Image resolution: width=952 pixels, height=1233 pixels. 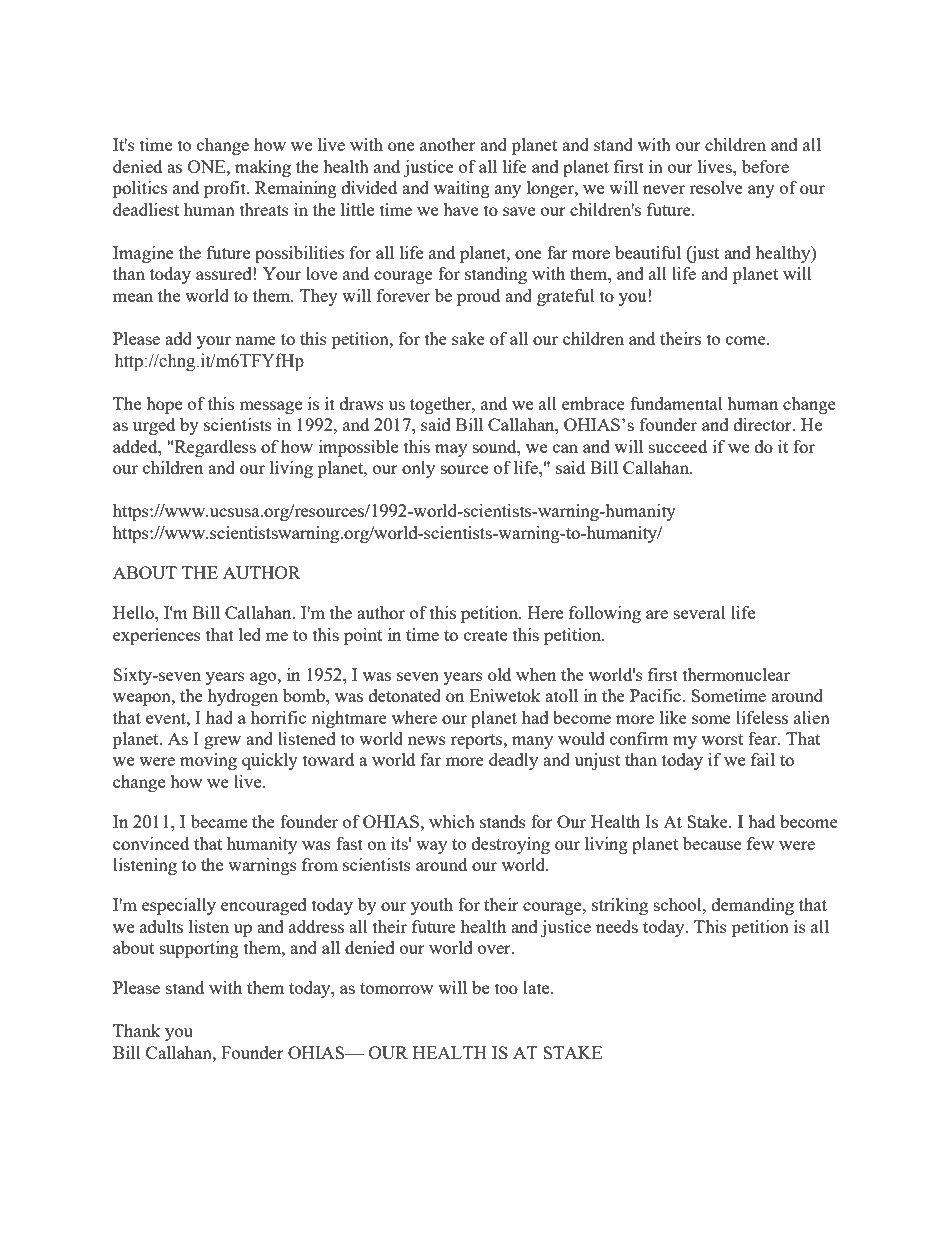 What do you see at coordinates (226, 189) in the screenshot?
I see `profit` at bounding box center [226, 189].
